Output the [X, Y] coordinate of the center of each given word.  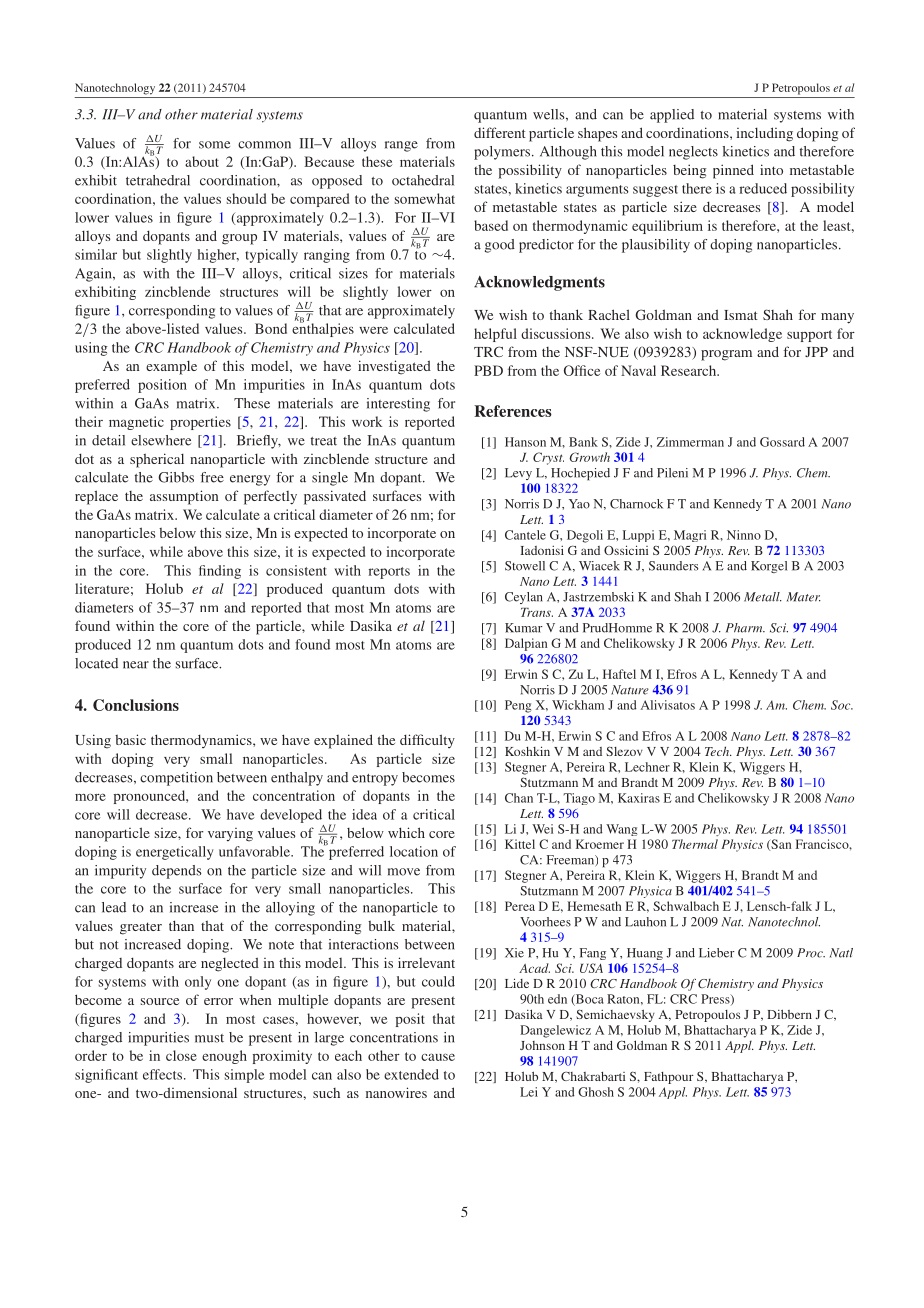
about [202, 161]
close [181, 1055]
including [764, 134]
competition [176, 779]
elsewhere [161, 440]
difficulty [427, 741]
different [500, 132]
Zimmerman [690, 442]
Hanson [525, 442]
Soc [842, 705]
